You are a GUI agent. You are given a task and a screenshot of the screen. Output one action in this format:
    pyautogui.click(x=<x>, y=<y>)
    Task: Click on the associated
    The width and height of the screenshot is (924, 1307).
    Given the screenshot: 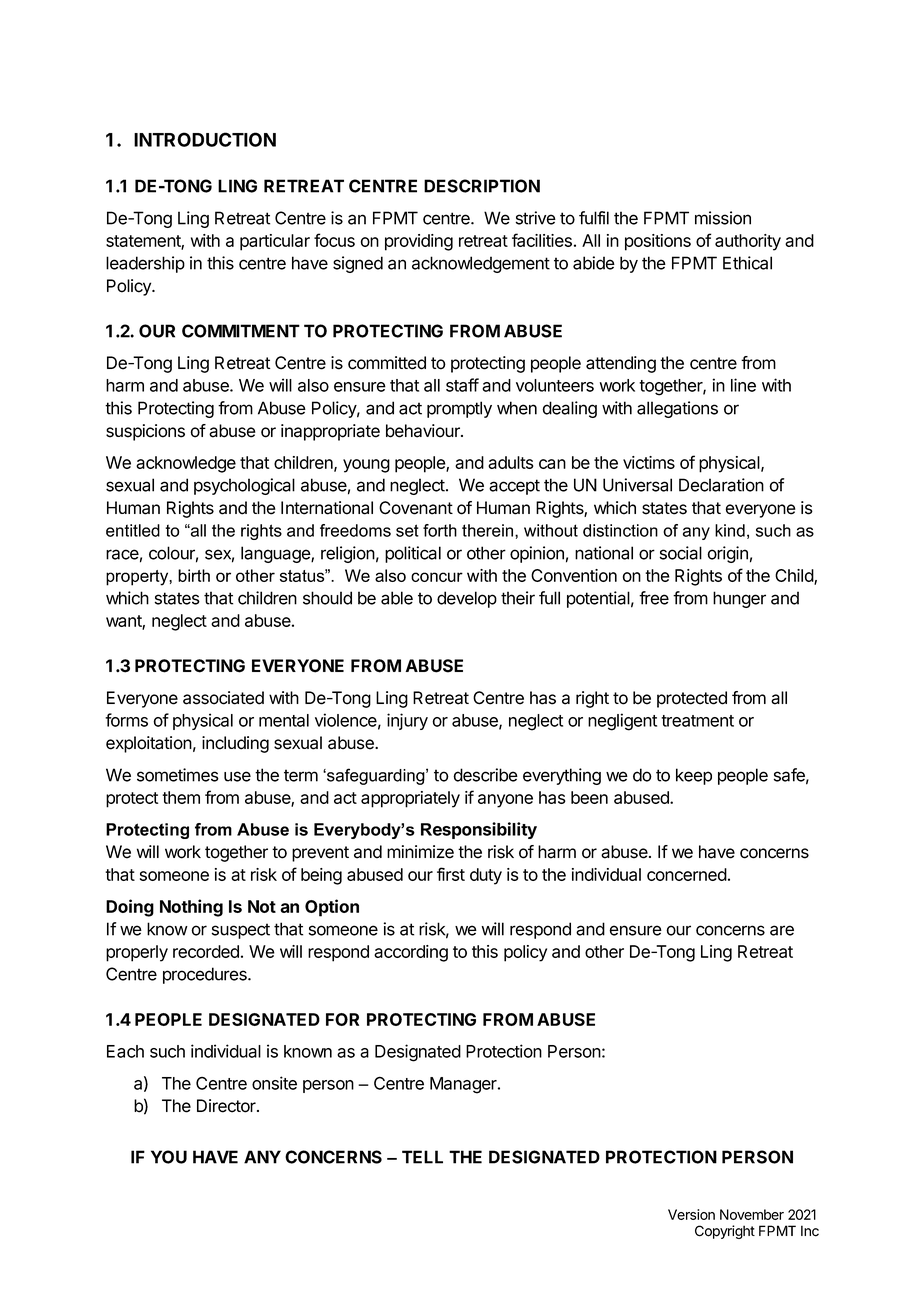 What is the action you would take?
    pyautogui.click(x=223, y=698)
